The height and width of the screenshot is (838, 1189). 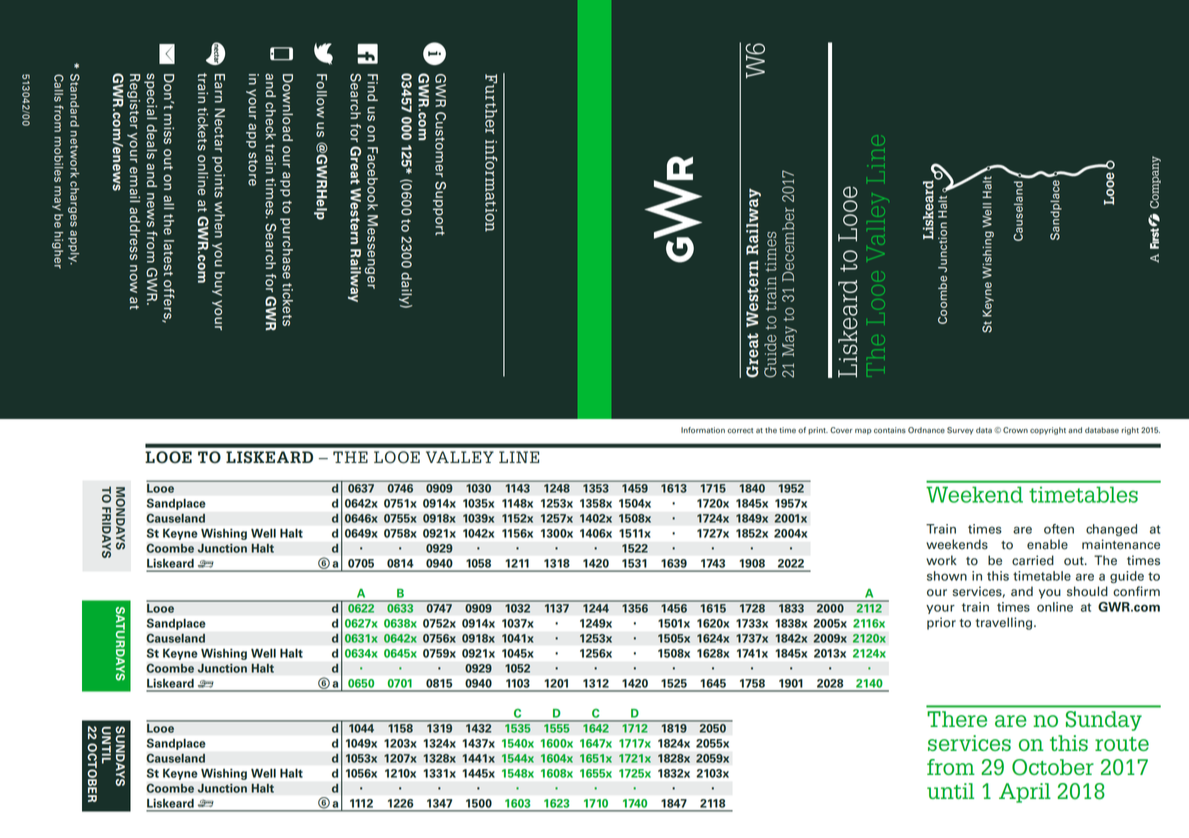 What do you see at coordinates (1122, 744) in the screenshot?
I see `route` at bounding box center [1122, 744].
